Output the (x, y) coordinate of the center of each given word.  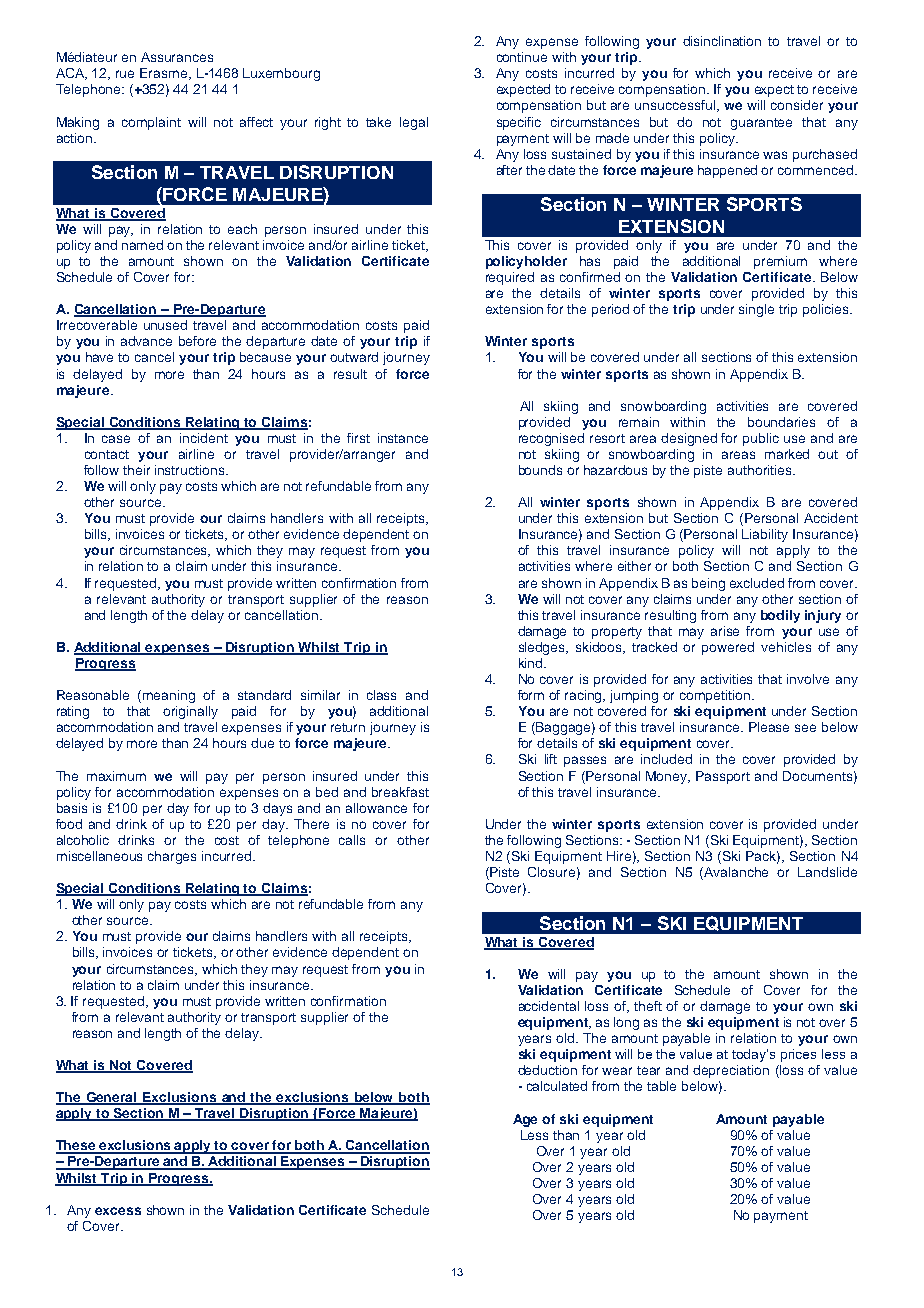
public (761, 439)
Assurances (177, 57)
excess (118, 1211)
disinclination (722, 41)
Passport (723, 777)
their (136, 470)
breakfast (400, 792)
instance (403, 438)
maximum (116, 776)
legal (414, 123)
